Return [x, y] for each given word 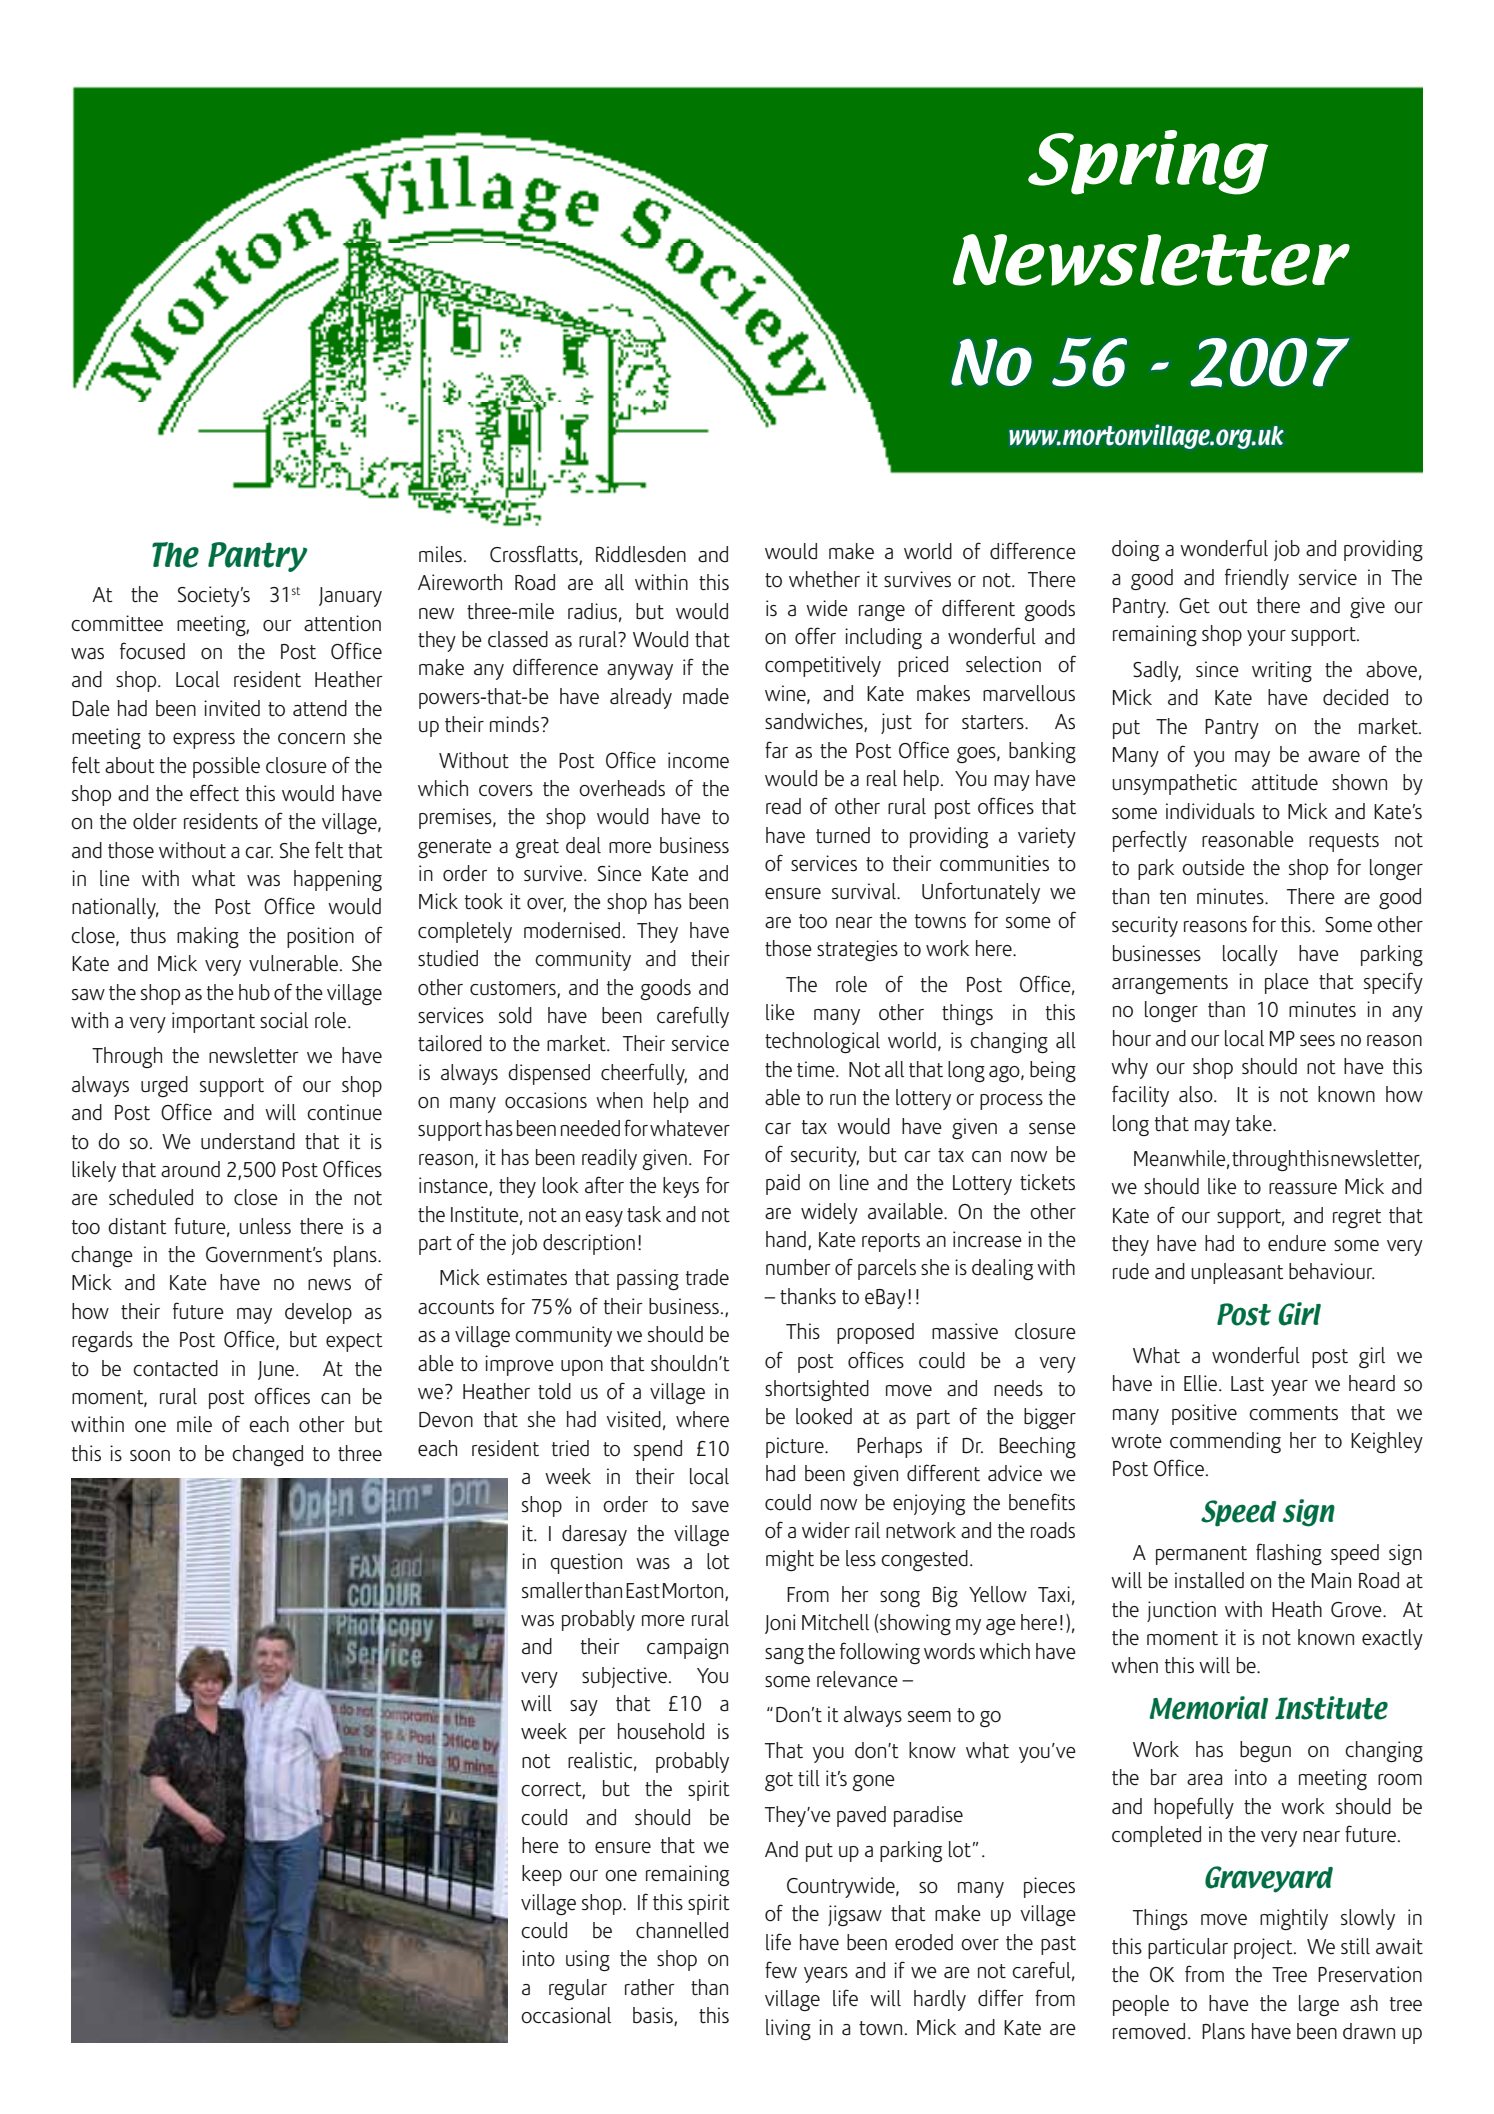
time [817, 1069]
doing [1135, 550]
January [350, 597]
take [1255, 1123]
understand [248, 1141]
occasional [566, 2015]
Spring [1148, 162]
